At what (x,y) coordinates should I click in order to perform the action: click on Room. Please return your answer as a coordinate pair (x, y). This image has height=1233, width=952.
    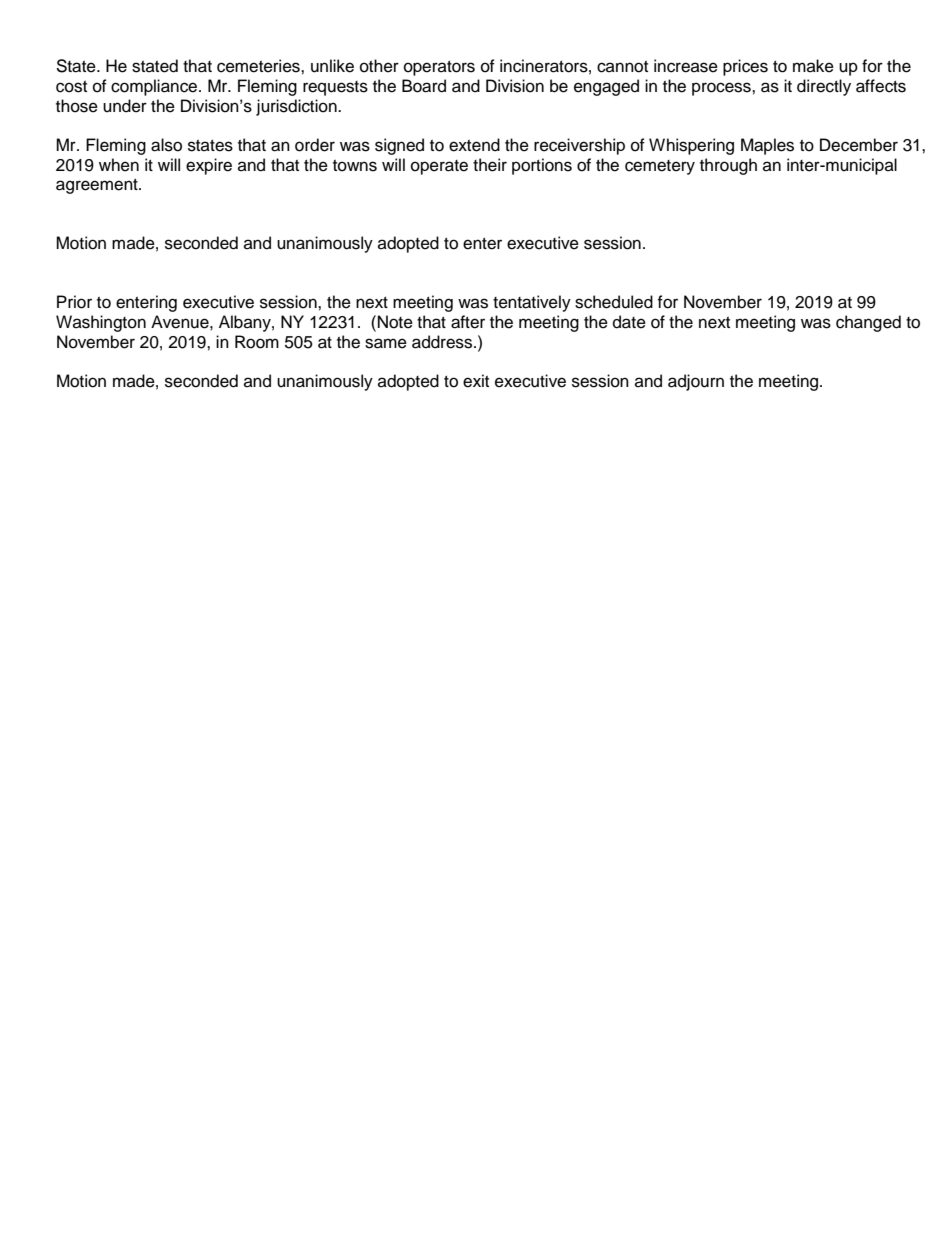
    Looking at the image, I should click on (257, 342).
